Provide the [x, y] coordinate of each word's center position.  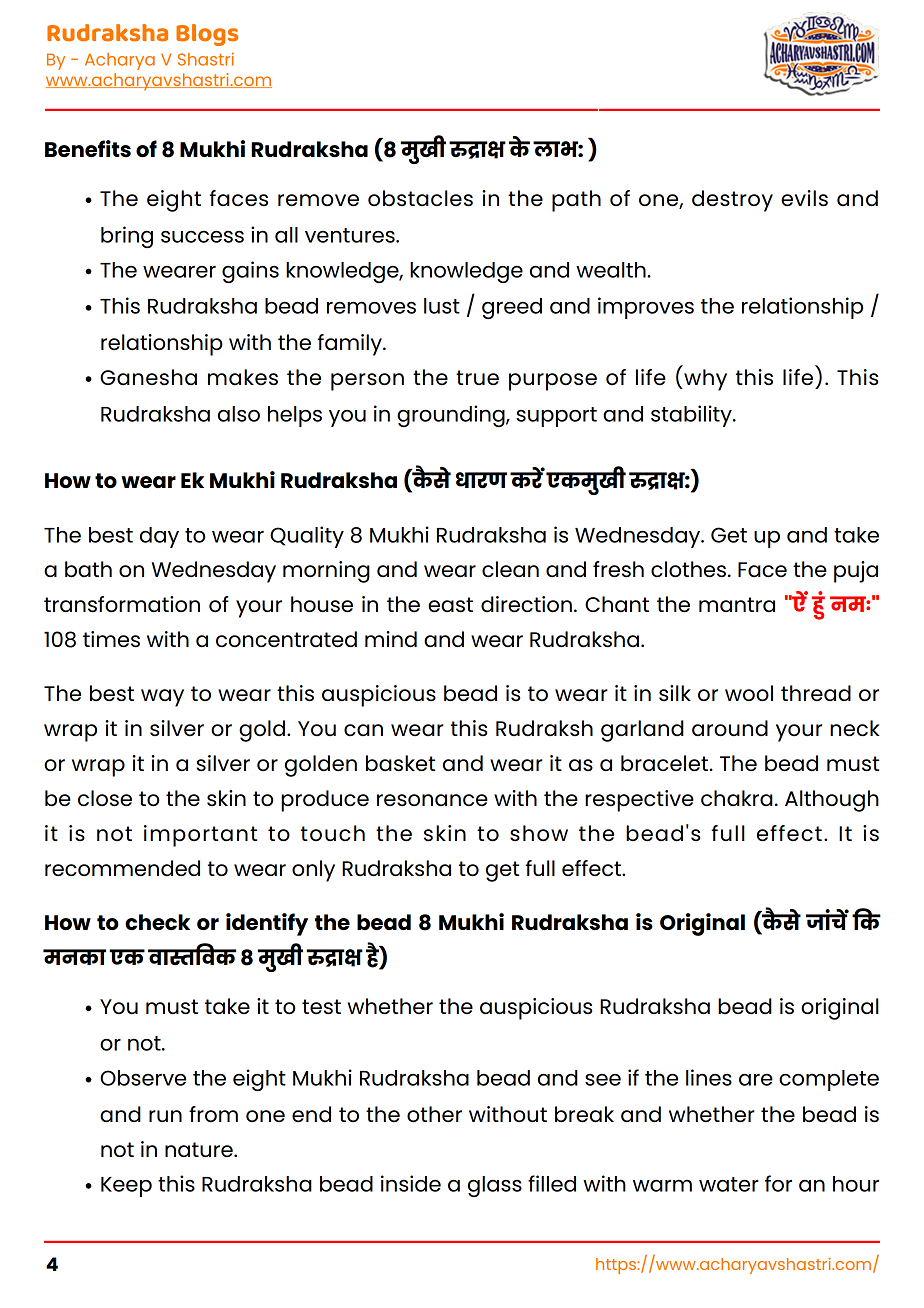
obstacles [420, 198]
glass [495, 1186]
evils [804, 198]
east [450, 605]
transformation [122, 604]
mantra [737, 604]
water [729, 1184]
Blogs [207, 35]
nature [200, 1149]
